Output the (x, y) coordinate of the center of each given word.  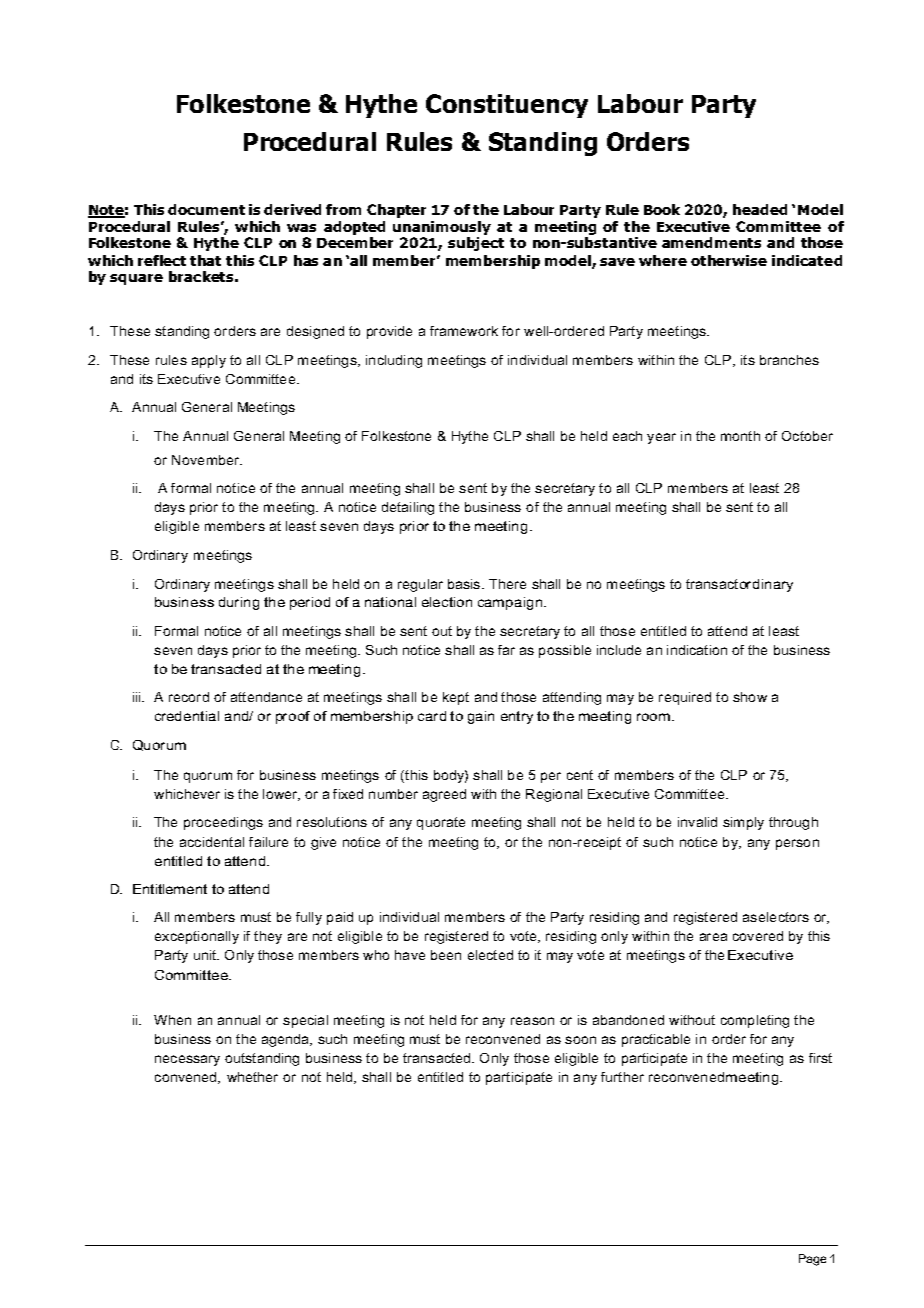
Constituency (507, 106)
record (189, 697)
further (622, 1077)
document (206, 209)
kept (456, 698)
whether (252, 1077)
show (750, 697)
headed (760, 209)
